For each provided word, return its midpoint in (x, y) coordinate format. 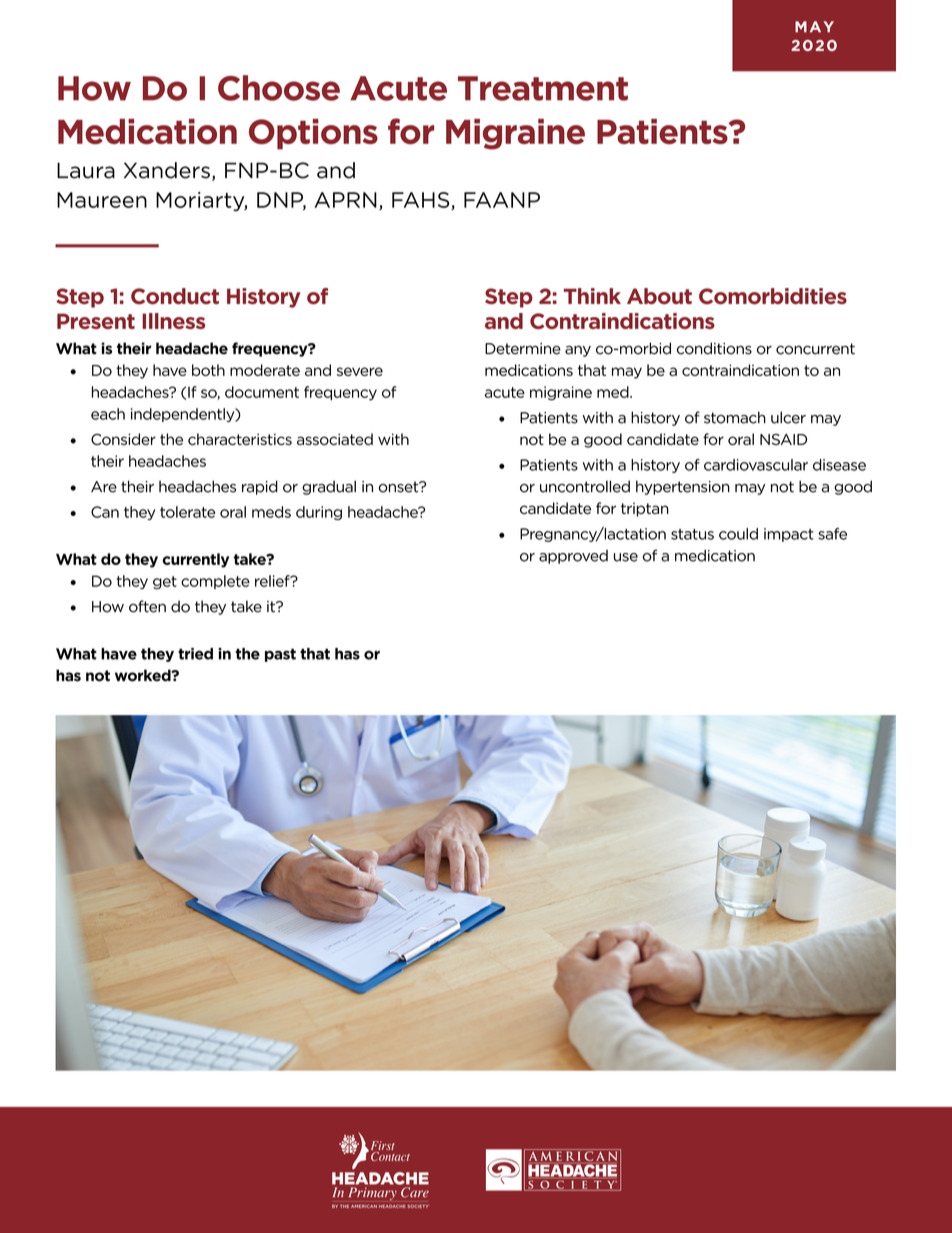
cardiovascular (756, 465)
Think (592, 296)
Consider (123, 439)
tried (195, 654)
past (280, 655)
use (626, 557)
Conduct (175, 296)
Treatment (543, 88)
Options (313, 134)
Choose (279, 88)
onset (400, 487)
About (659, 296)
